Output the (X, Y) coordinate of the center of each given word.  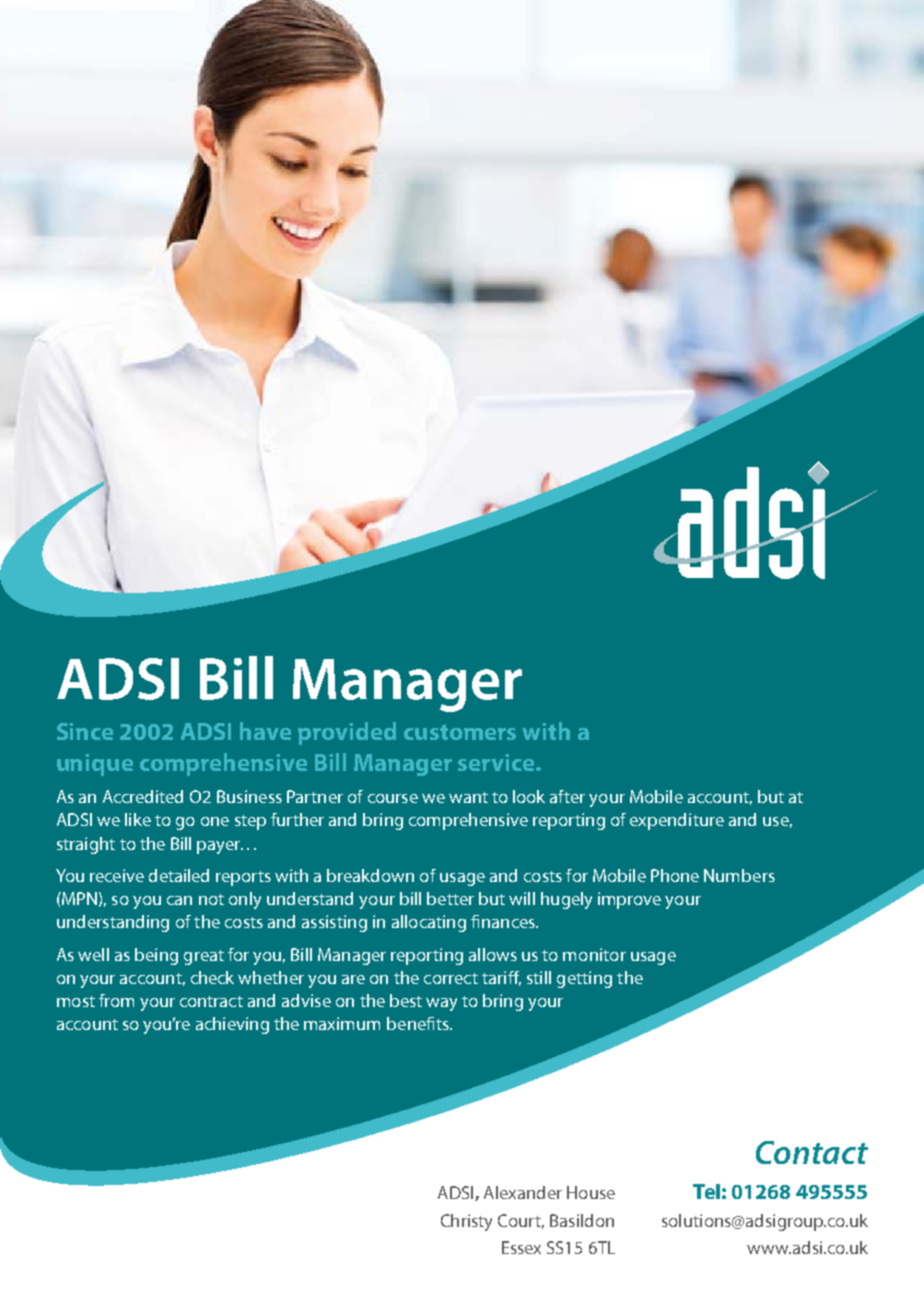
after (567, 796)
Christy (466, 1222)
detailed (179, 875)
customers (460, 732)
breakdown (370, 875)
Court (521, 1221)
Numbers (739, 875)
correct (451, 978)
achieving (232, 1025)
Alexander (523, 1192)
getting (584, 979)
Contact (812, 1152)
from (116, 1000)
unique (95, 765)
